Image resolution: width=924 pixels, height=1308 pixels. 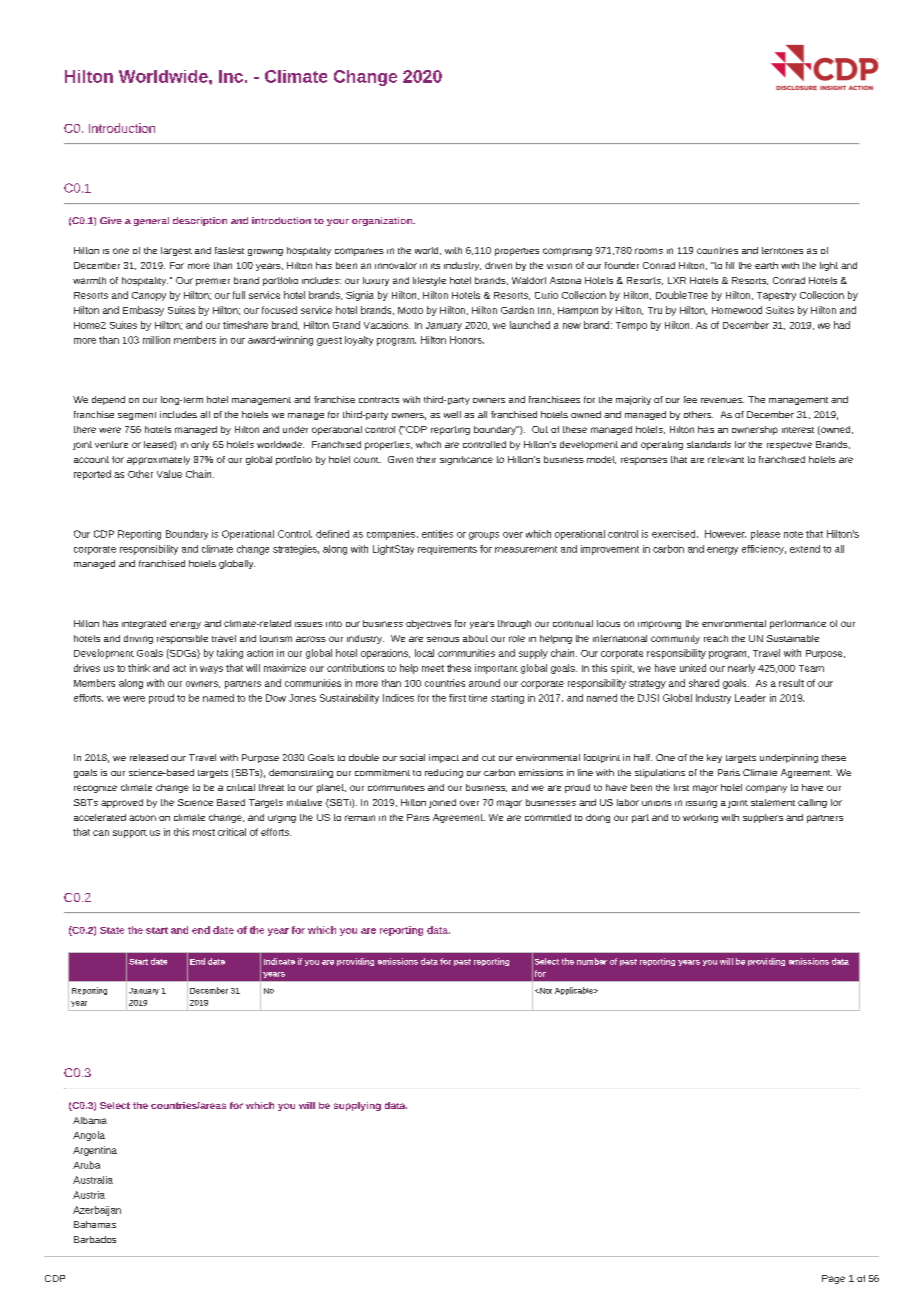 What do you see at coordinates (95, 1239) in the image?
I see `Barbados` at bounding box center [95, 1239].
